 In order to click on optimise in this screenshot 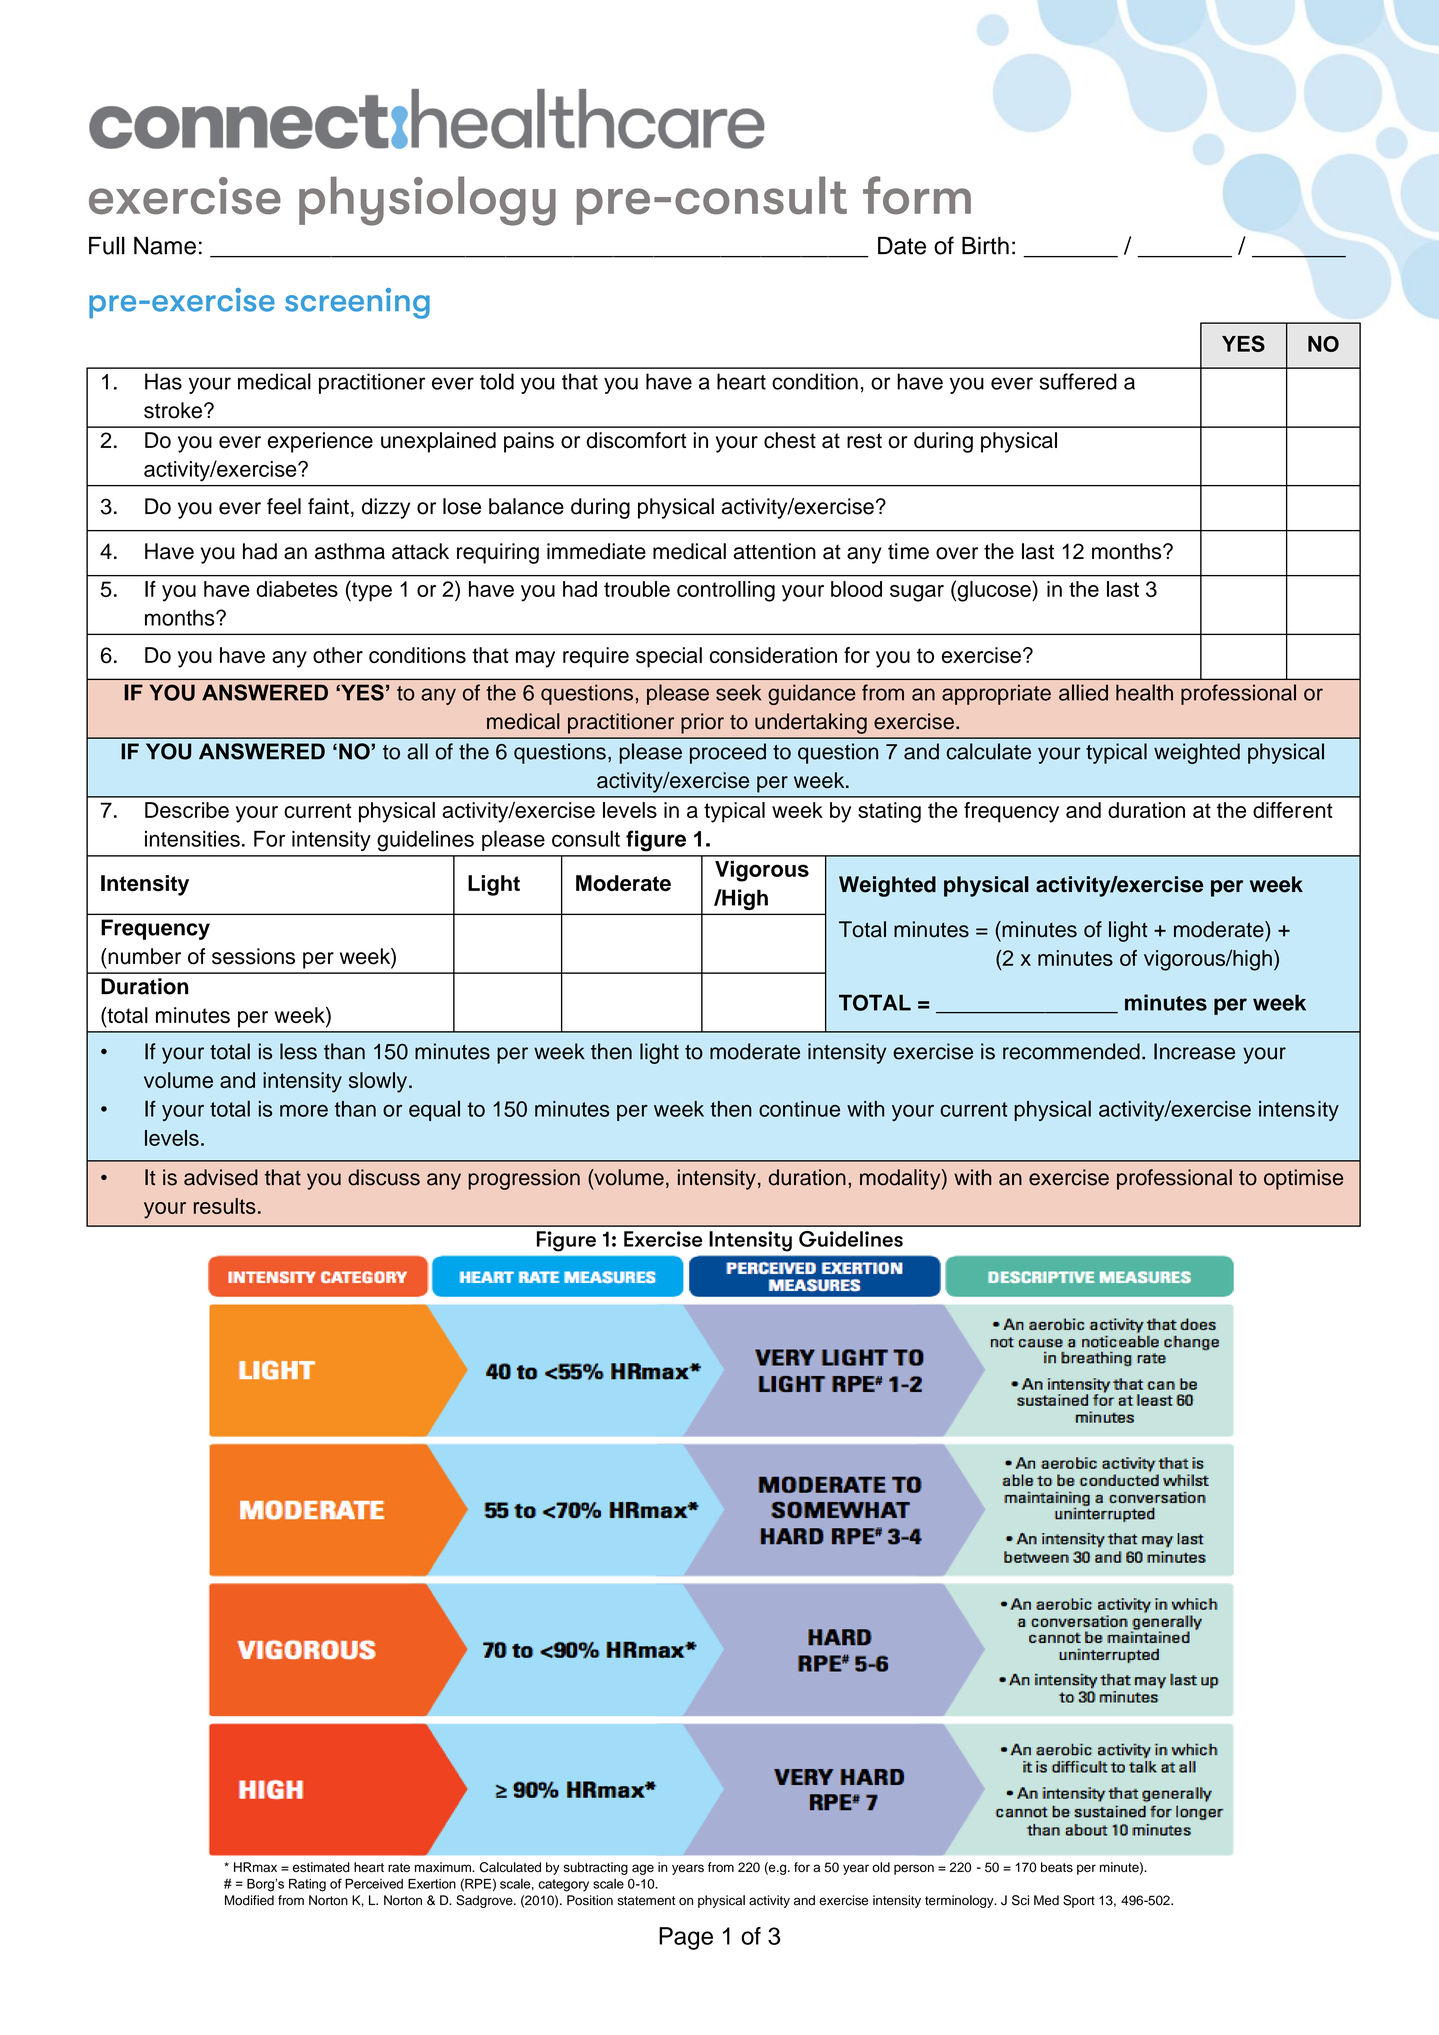, I will do `click(1303, 1179)`.
